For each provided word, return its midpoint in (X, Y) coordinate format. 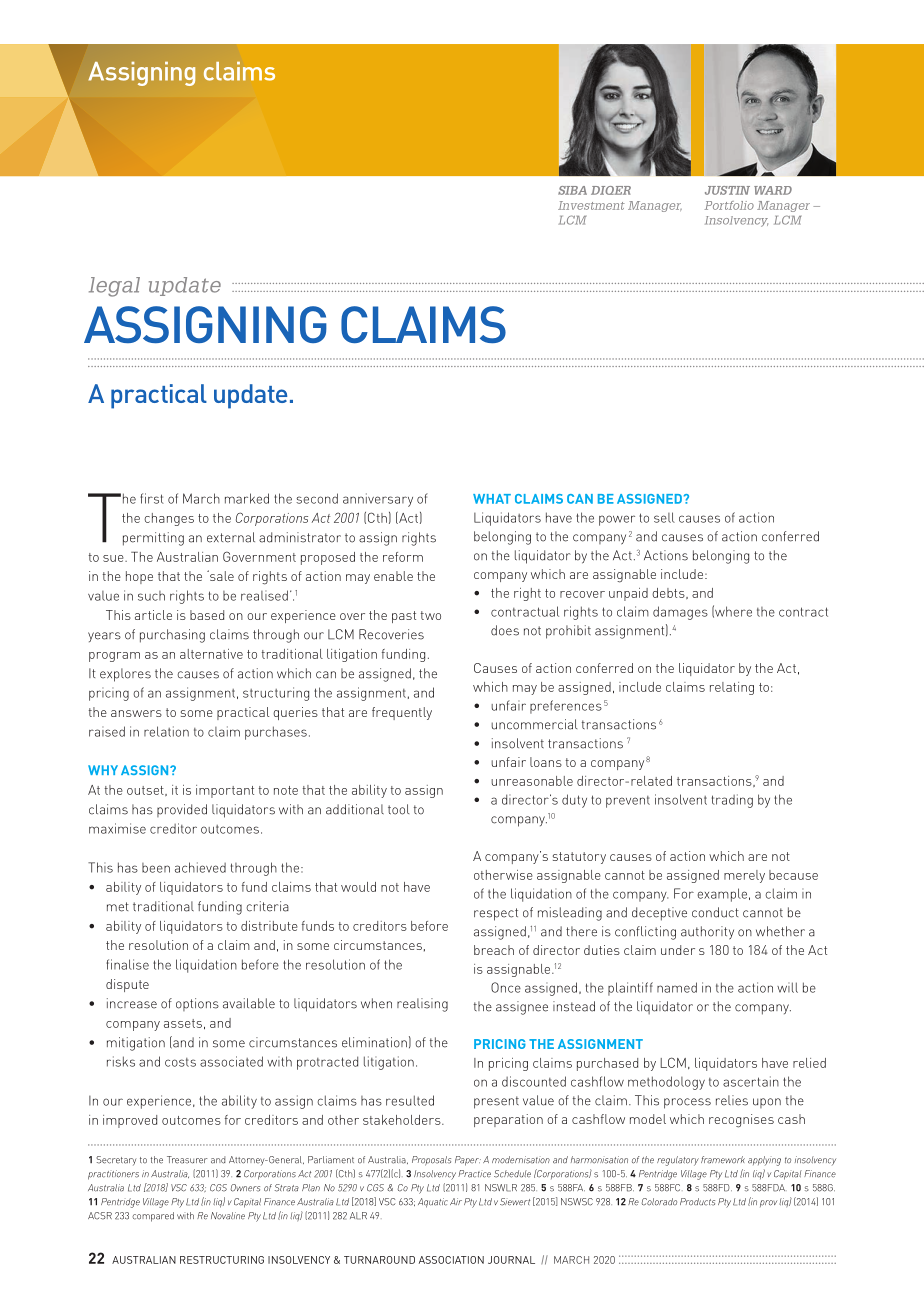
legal (114, 287)
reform (403, 557)
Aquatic (433, 1203)
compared (153, 1217)
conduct (715, 912)
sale (221, 575)
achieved (200, 867)
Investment (591, 205)
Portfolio (729, 205)
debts (669, 593)
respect (496, 914)
